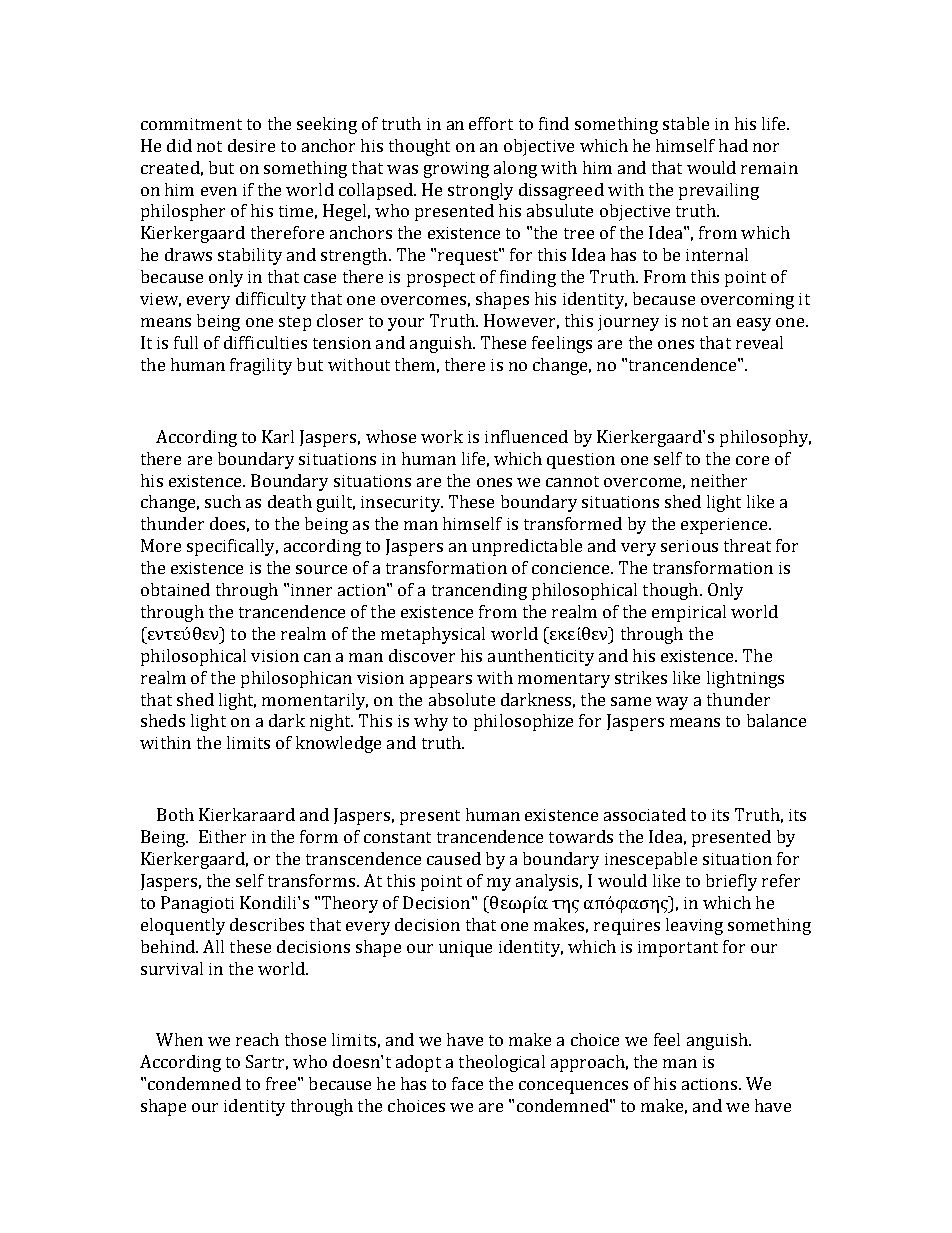  What do you see at coordinates (433, 635) in the document?
I see `metaphysical` at bounding box center [433, 635].
